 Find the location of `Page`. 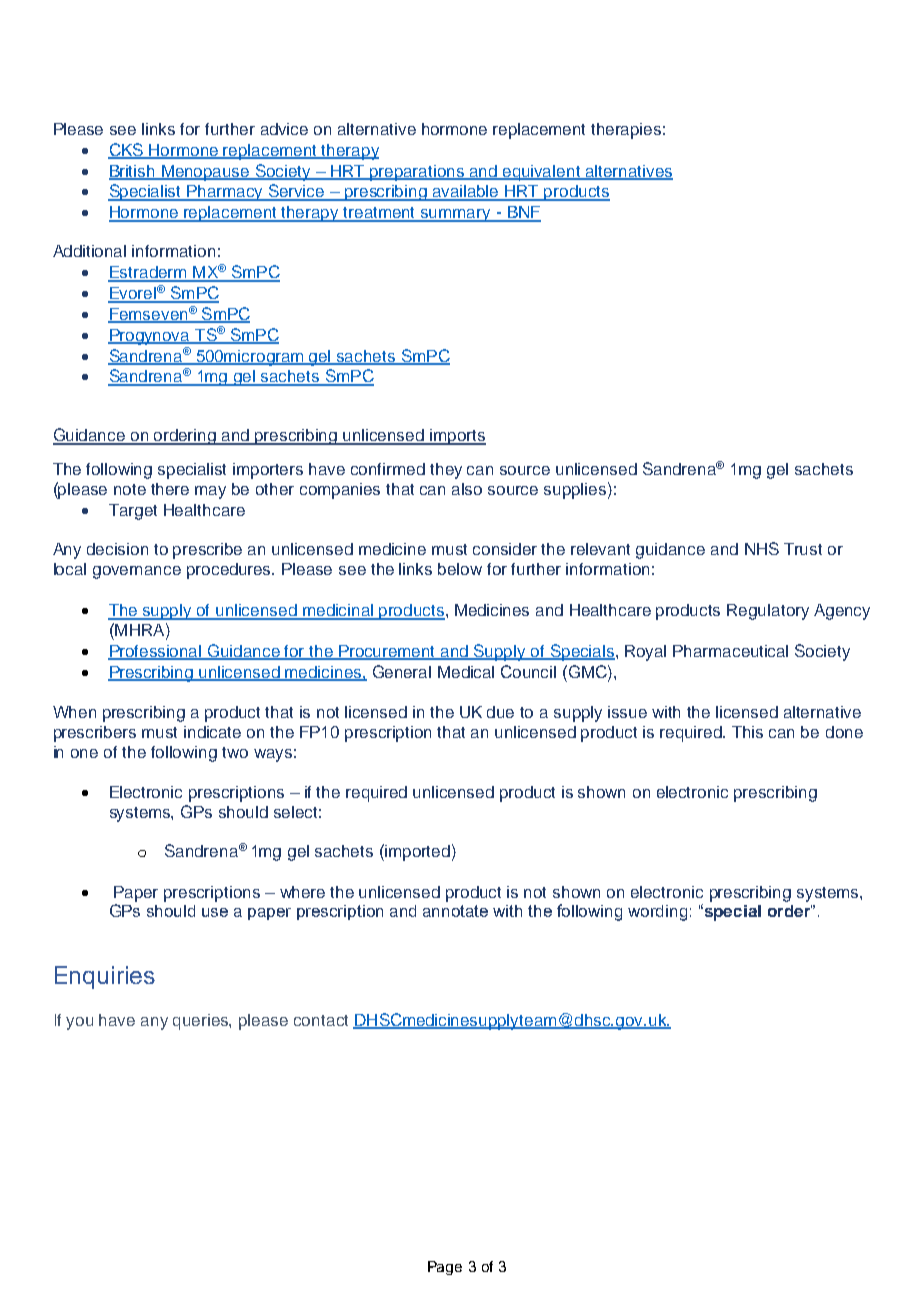

Page is located at coordinates (445, 1268).
